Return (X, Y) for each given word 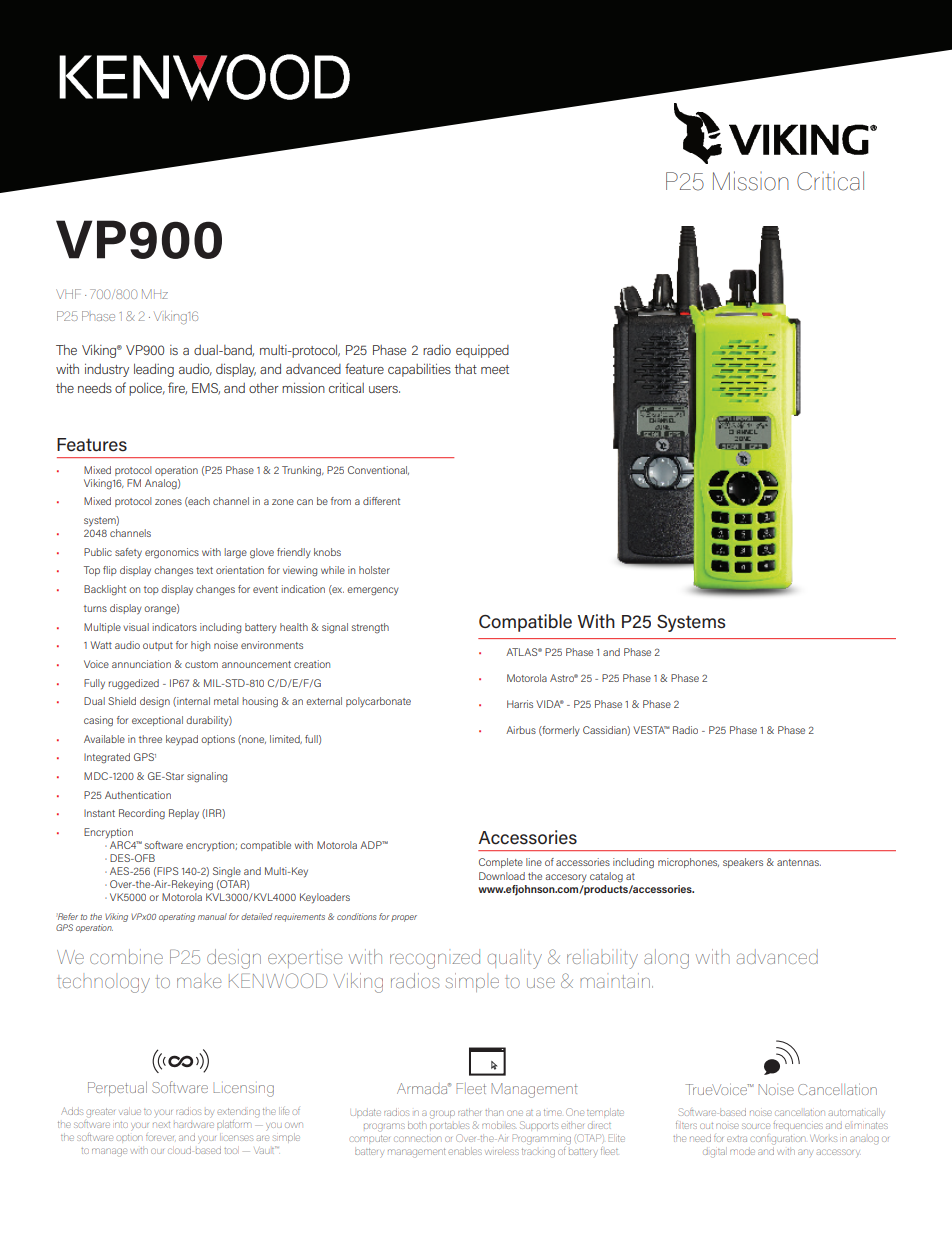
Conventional (378, 470)
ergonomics (172, 553)
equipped (482, 351)
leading (154, 370)
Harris (520, 704)
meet (495, 369)
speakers (743, 863)
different (381, 501)
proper (404, 918)
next (161, 1125)
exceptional (157, 721)
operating (177, 917)
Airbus (521, 730)
